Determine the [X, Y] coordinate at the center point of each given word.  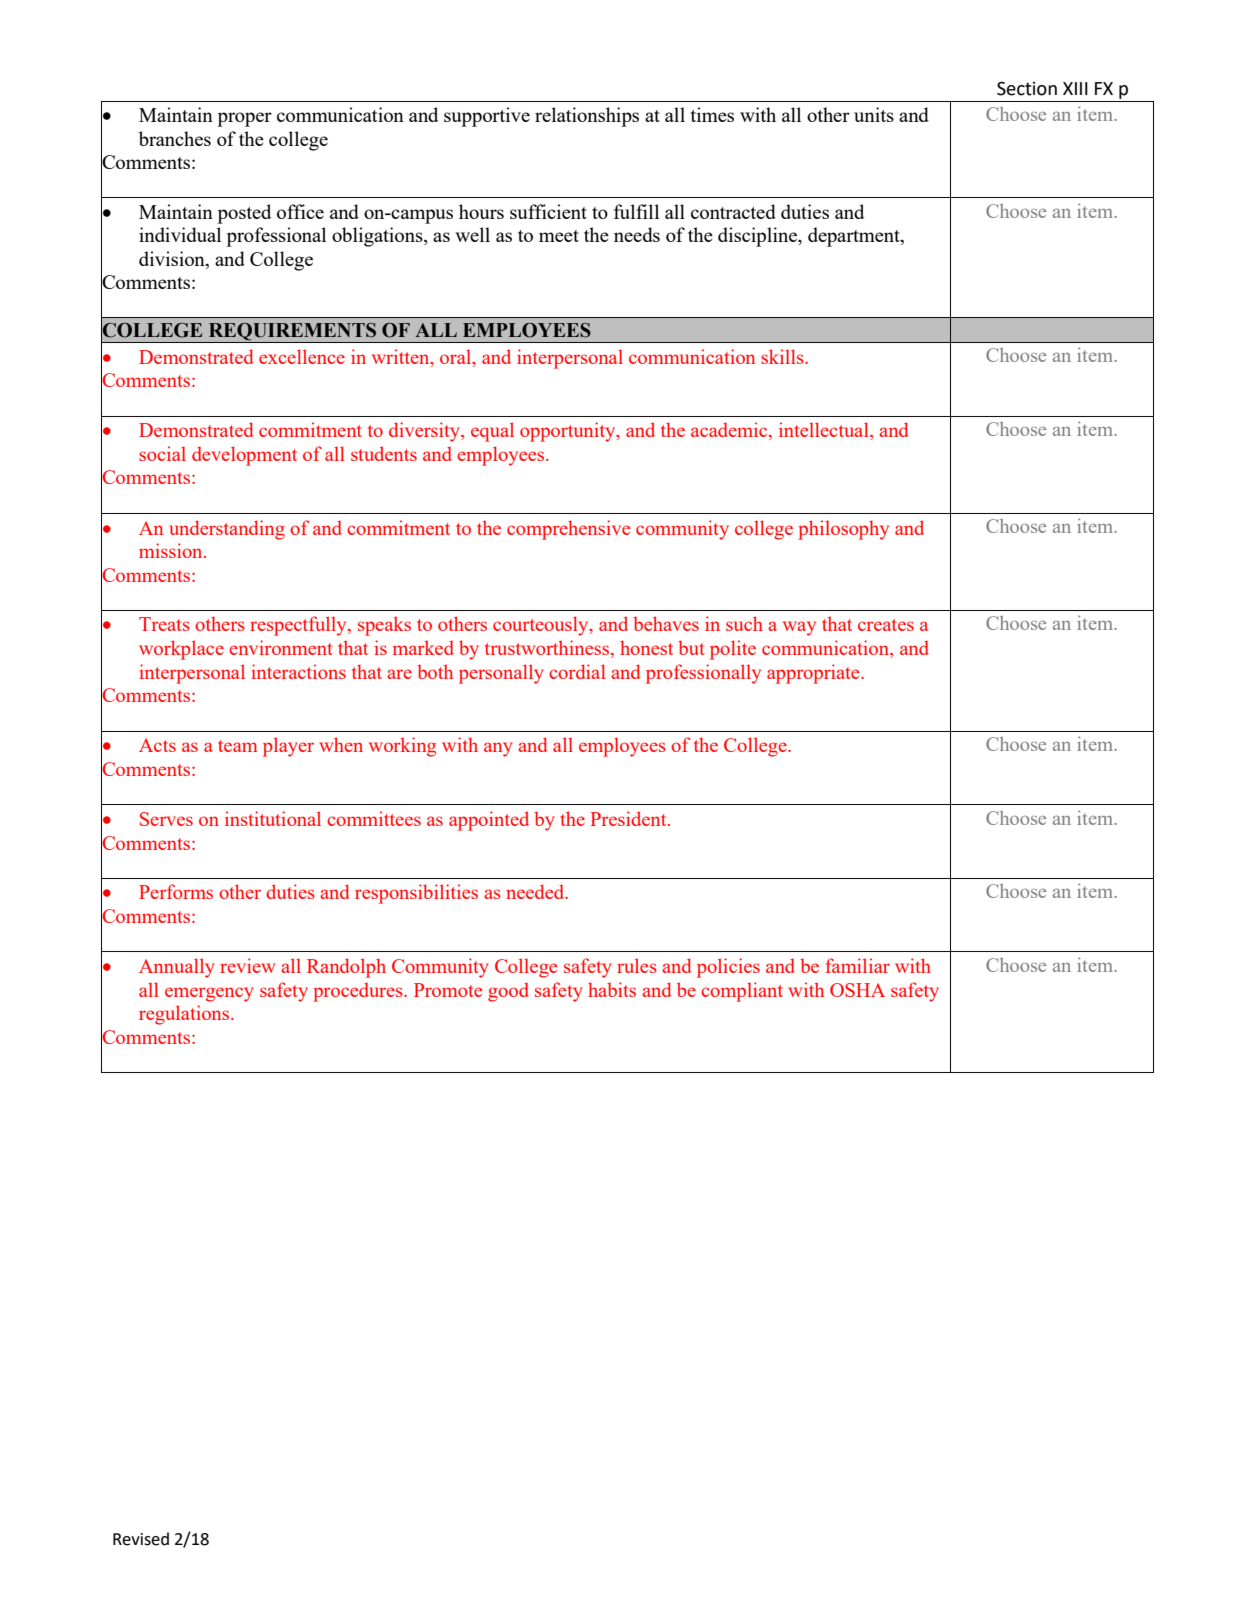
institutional [273, 818]
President [629, 818]
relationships [587, 117]
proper [244, 119]
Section [1027, 88]
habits [612, 989]
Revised [141, 1539]
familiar [858, 965]
